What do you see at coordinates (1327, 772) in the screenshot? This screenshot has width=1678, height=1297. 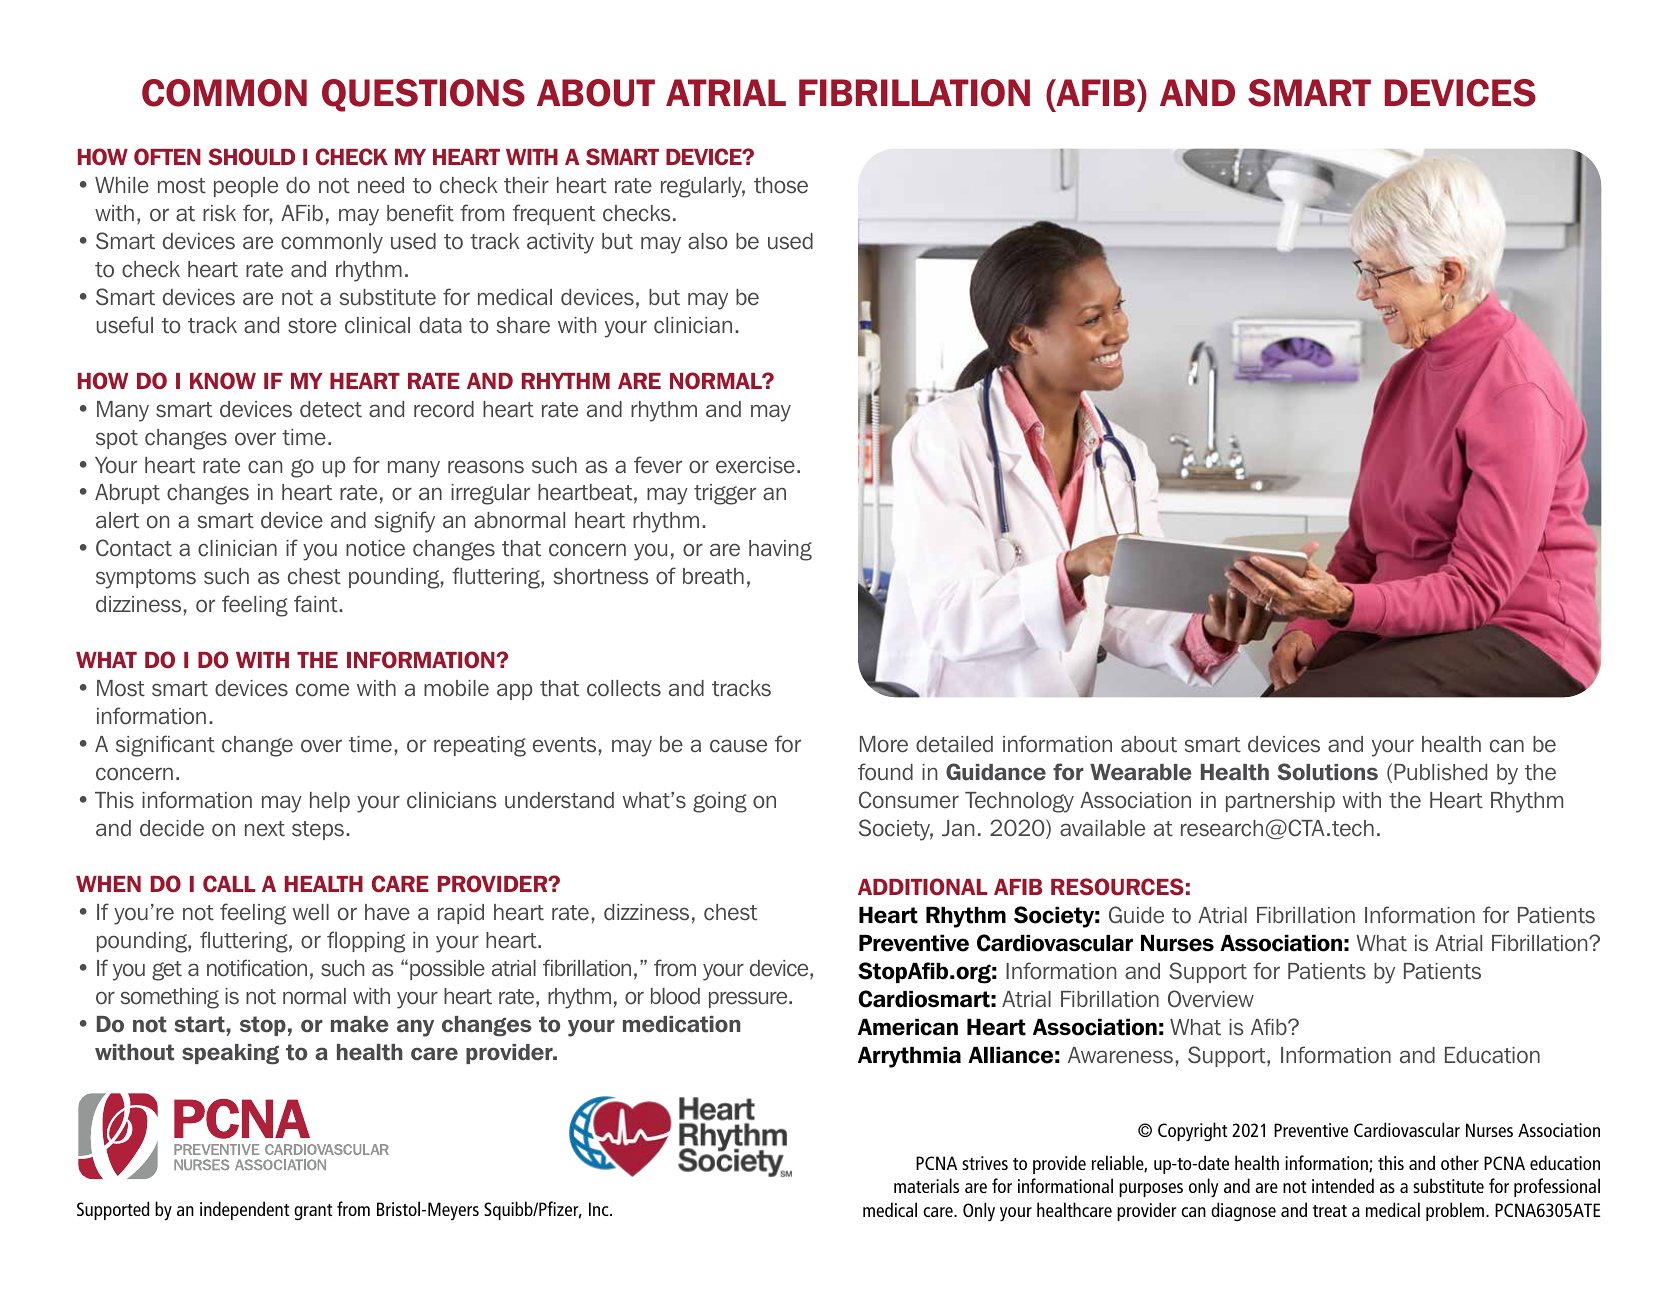 I see `Solutions` at bounding box center [1327, 772].
